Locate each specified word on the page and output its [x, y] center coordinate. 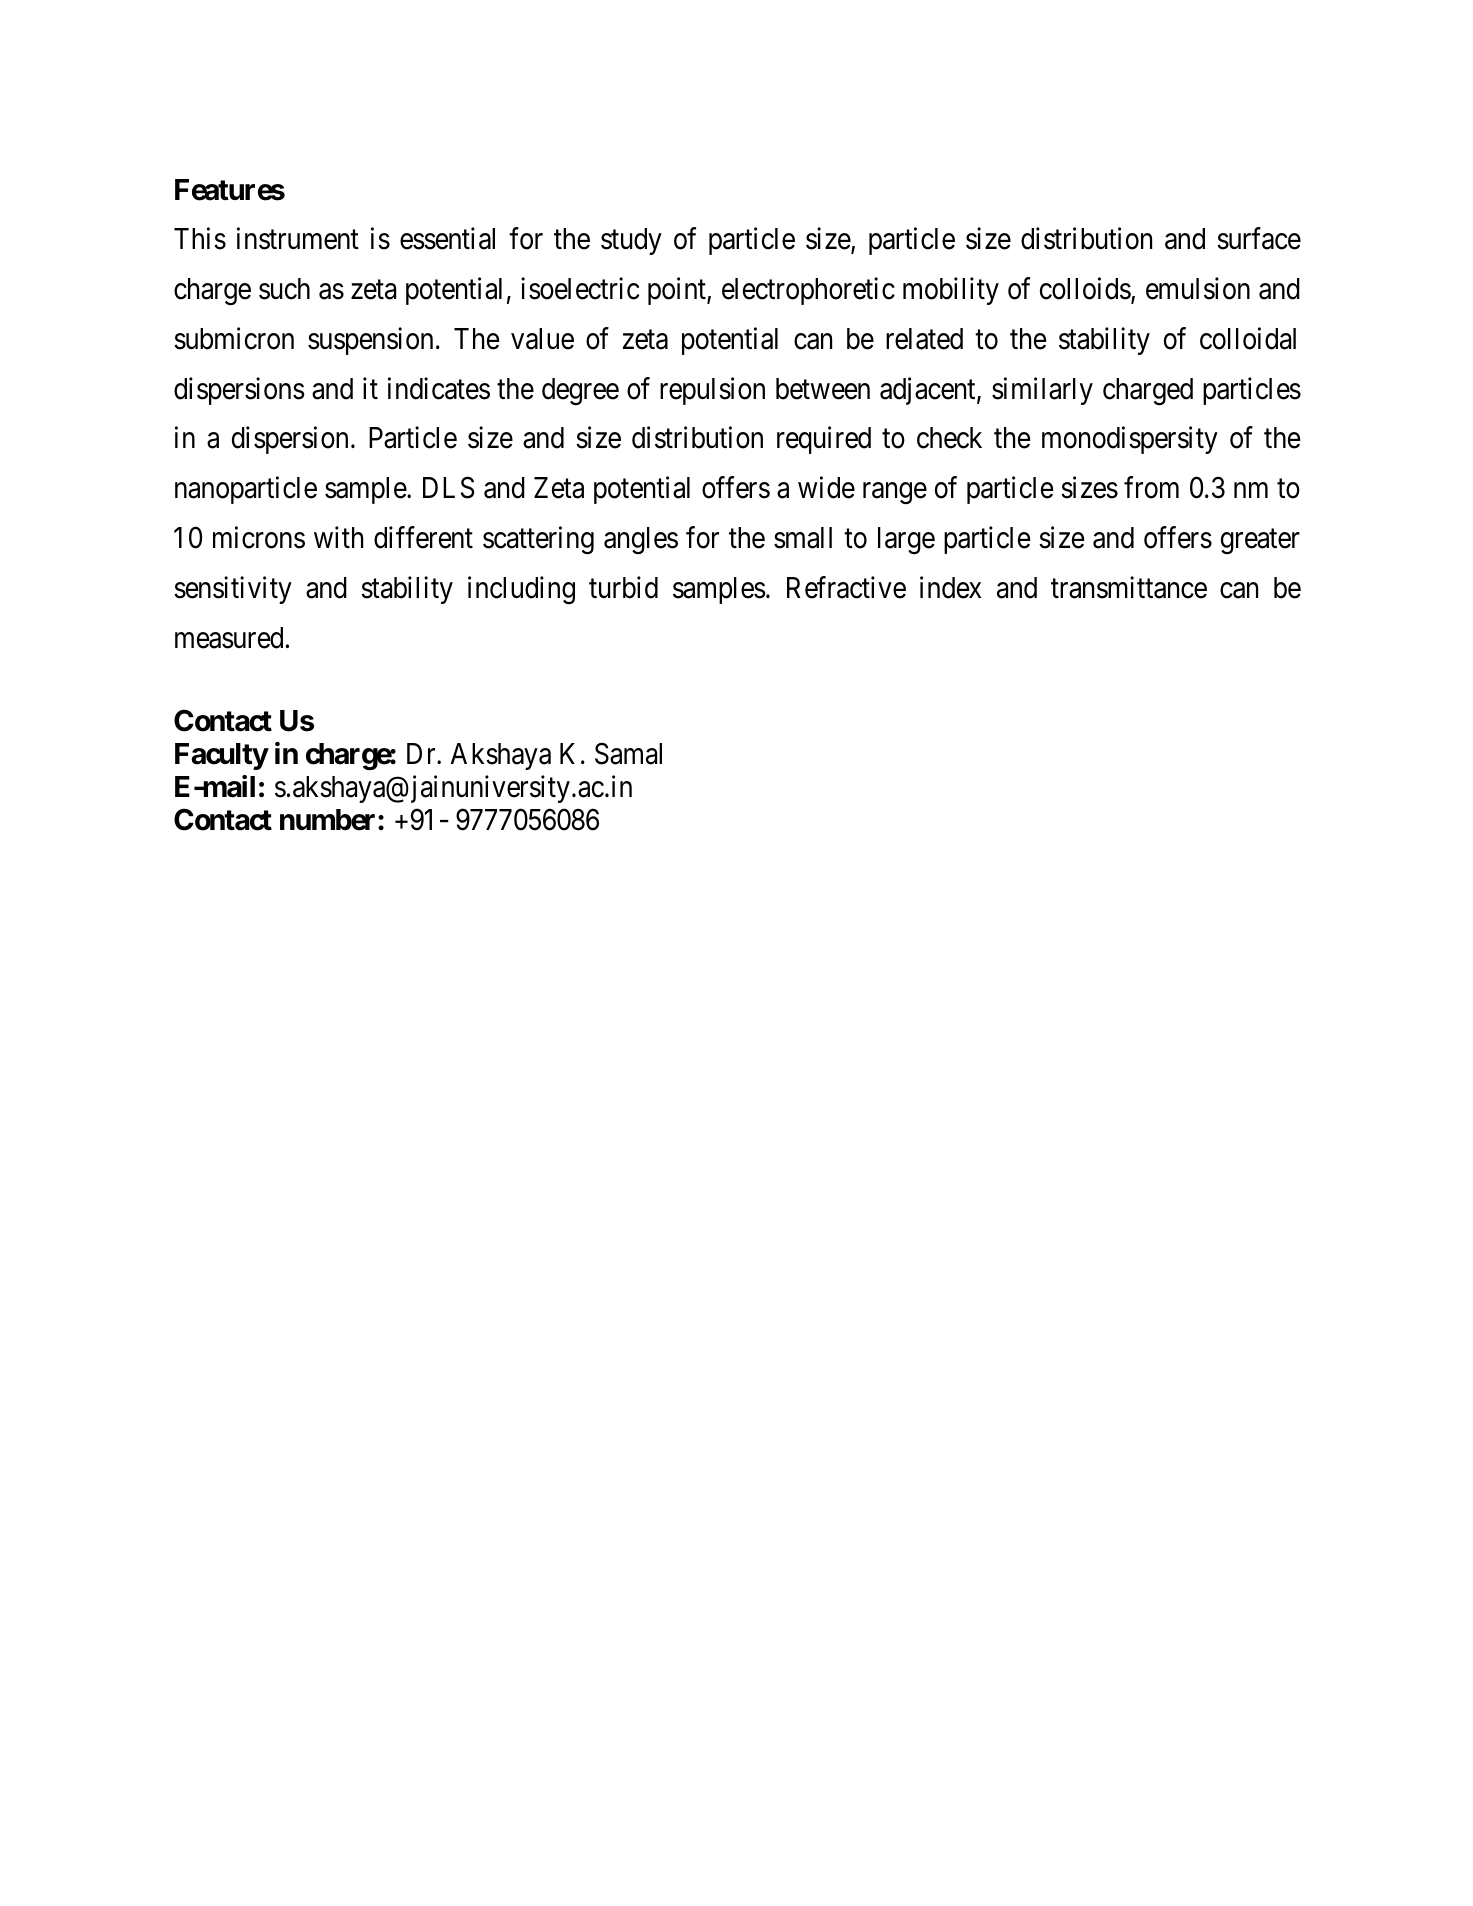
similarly [1042, 391]
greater [1260, 541]
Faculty [221, 756]
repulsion [712, 391]
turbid [623, 587]
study [631, 241]
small [803, 538]
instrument [298, 238]
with [338, 537]
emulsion [1198, 288]
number [329, 820]
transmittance [1129, 587]
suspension [370, 341]
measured [229, 638]
